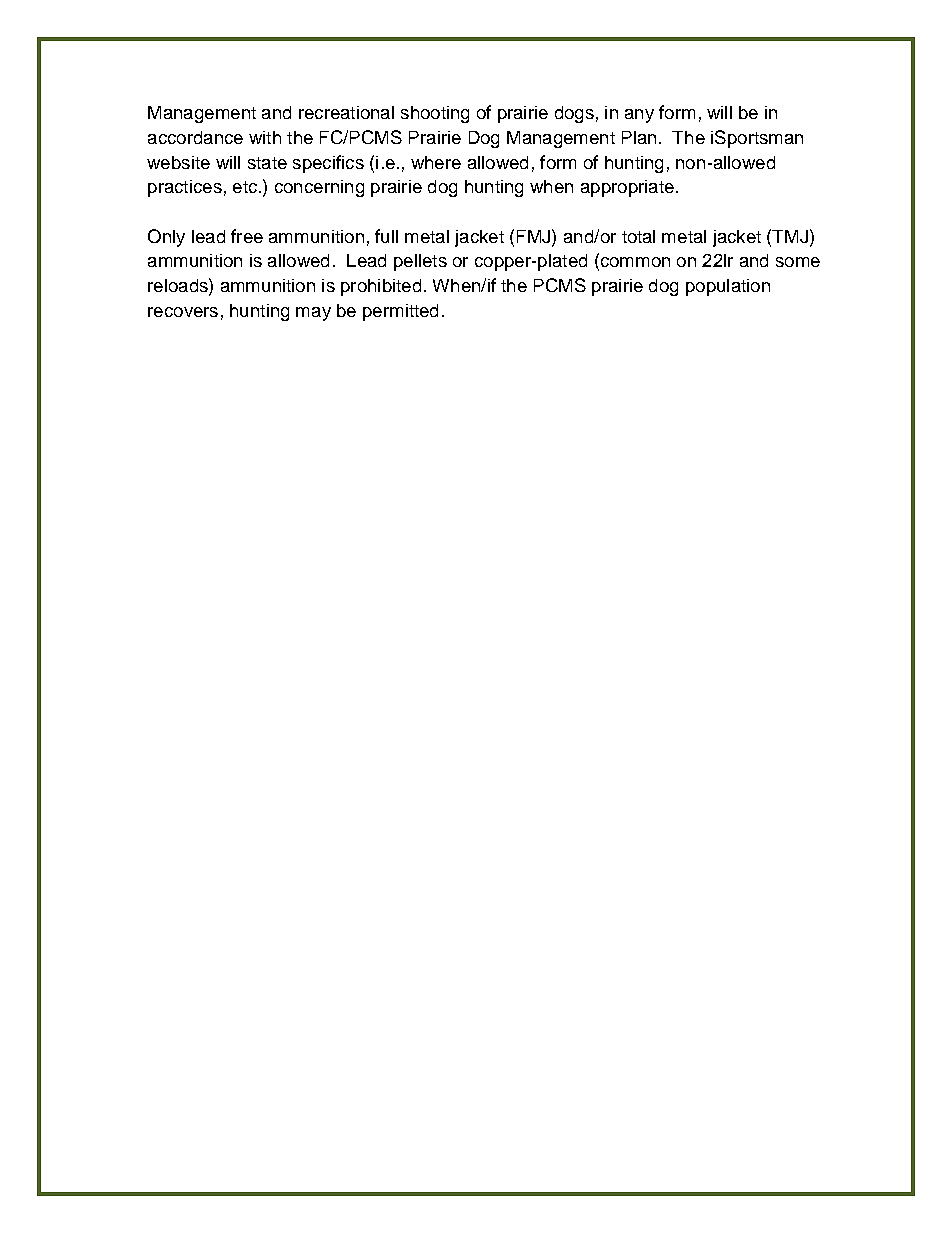 The image size is (952, 1233). Describe the element at coordinates (183, 312) in the screenshot. I see `recovers` at that location.
